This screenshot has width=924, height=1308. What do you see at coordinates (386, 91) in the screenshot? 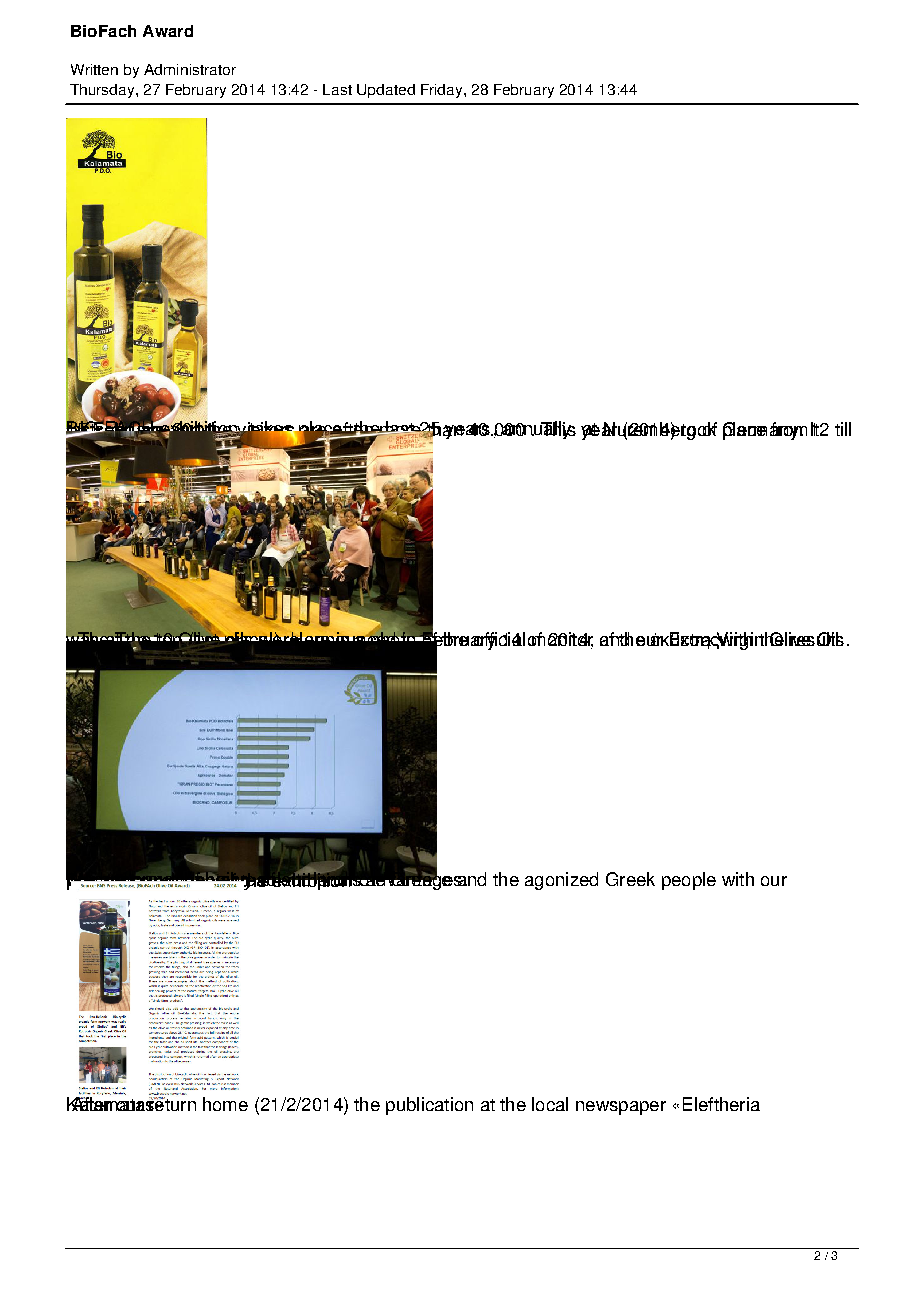
I see `Updated` at bounding box center [386, 91].
